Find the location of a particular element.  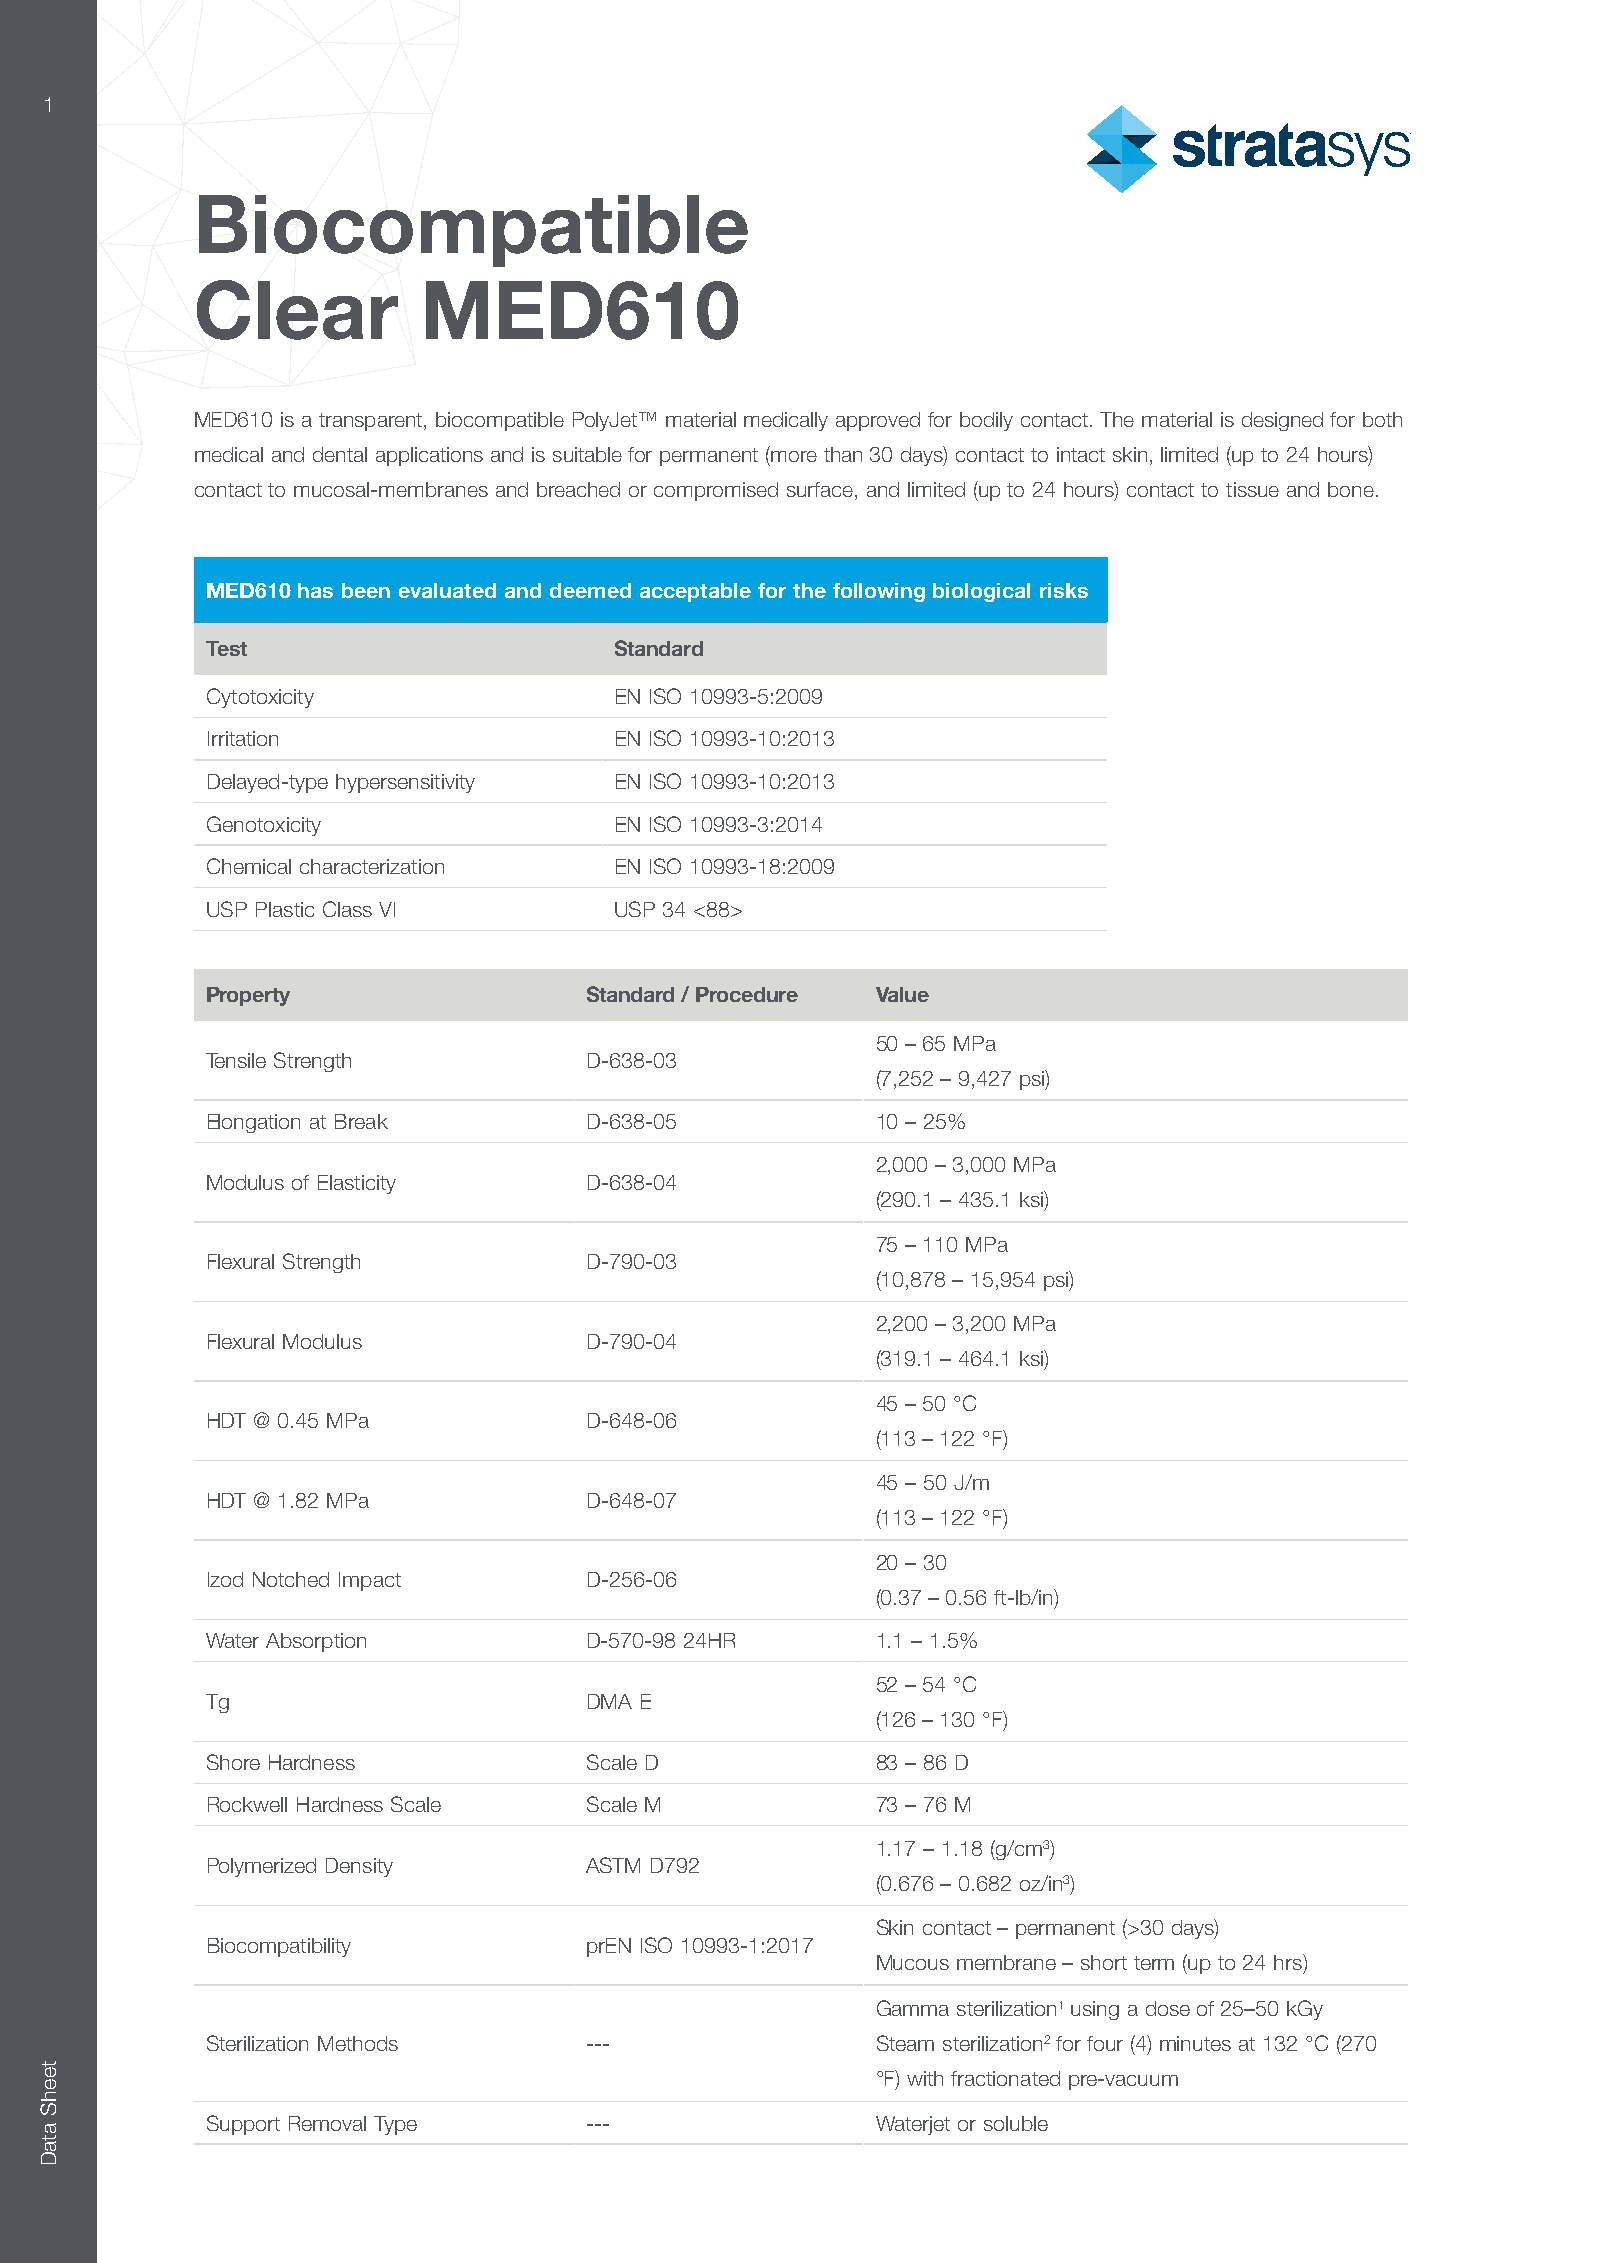

Methods is located at coordinates (358, 2043).
